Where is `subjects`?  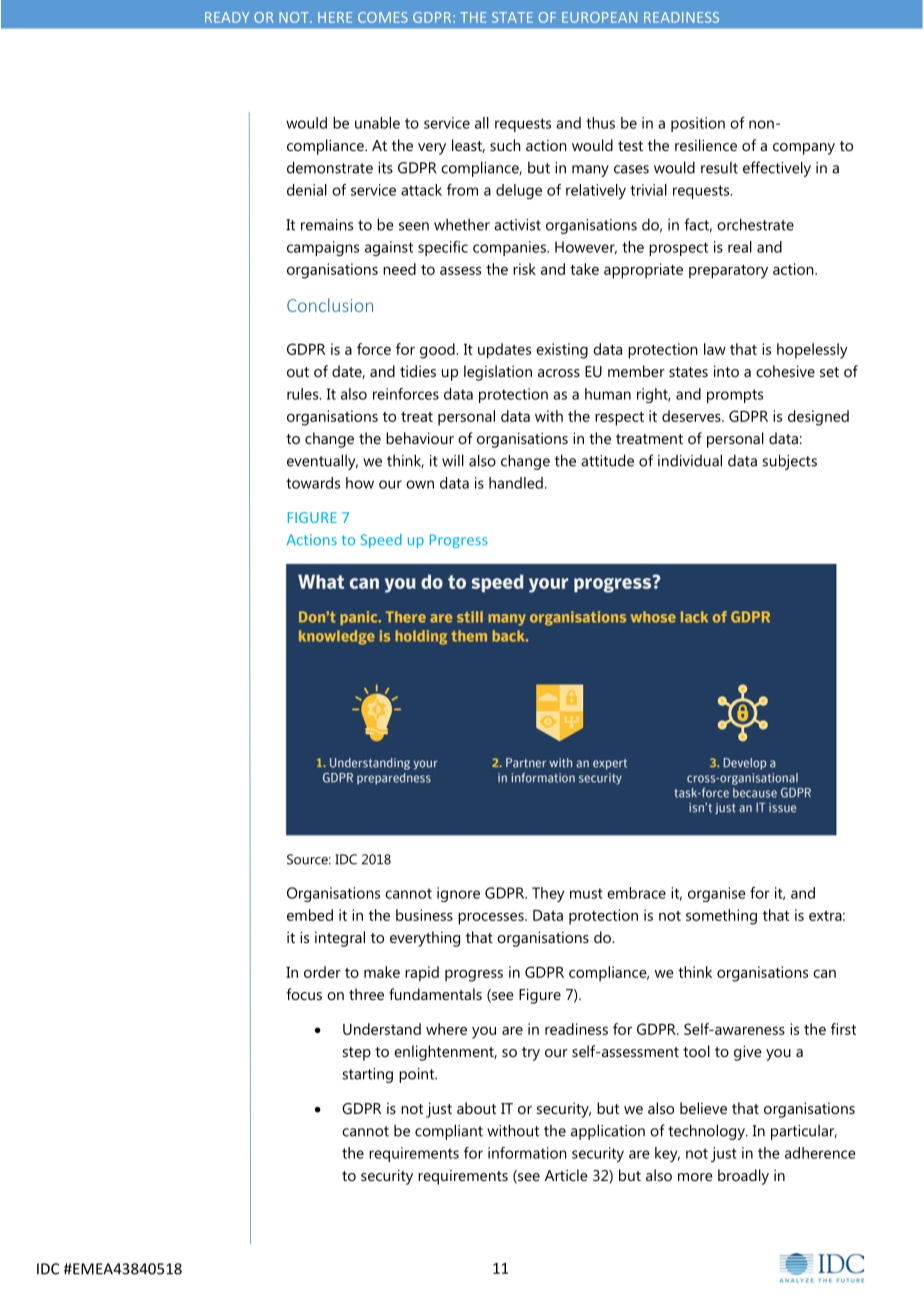 subjects is located at coordinates (789, 462).
